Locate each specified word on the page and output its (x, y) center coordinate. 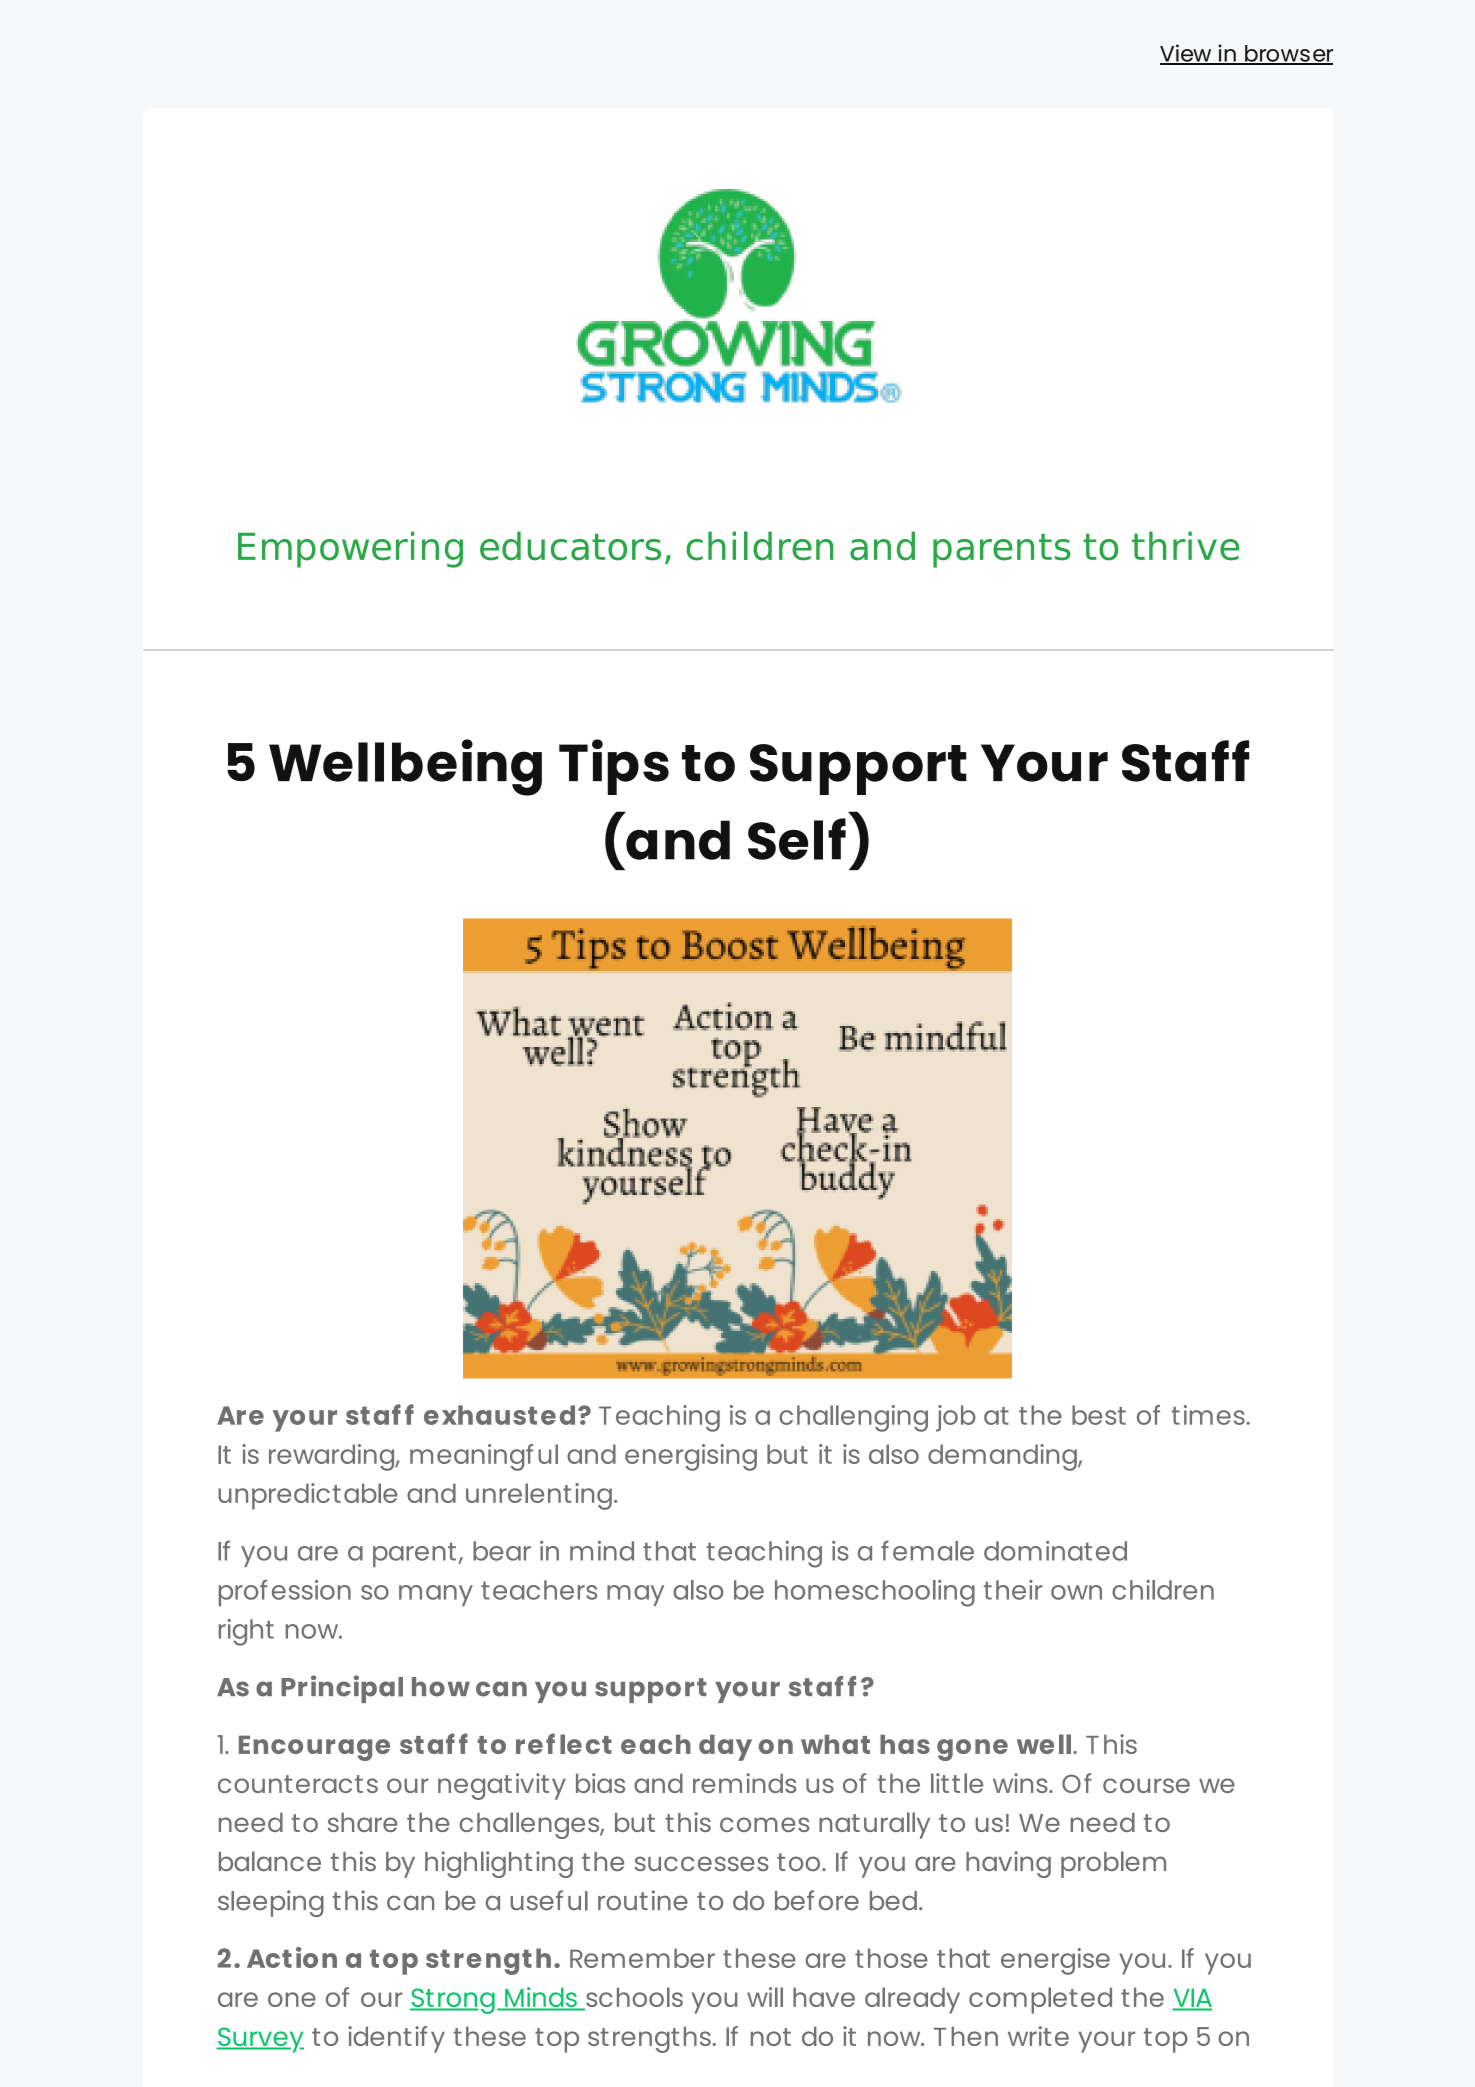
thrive (1186, 546)
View (1187, 54)
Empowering (350, 549)
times (1209, 1415)
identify (396, 2039)
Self (797, 839)
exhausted (499, 1415)
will (765, 1997)
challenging (853, 1418)
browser (1288, 54)
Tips (614, 767)
